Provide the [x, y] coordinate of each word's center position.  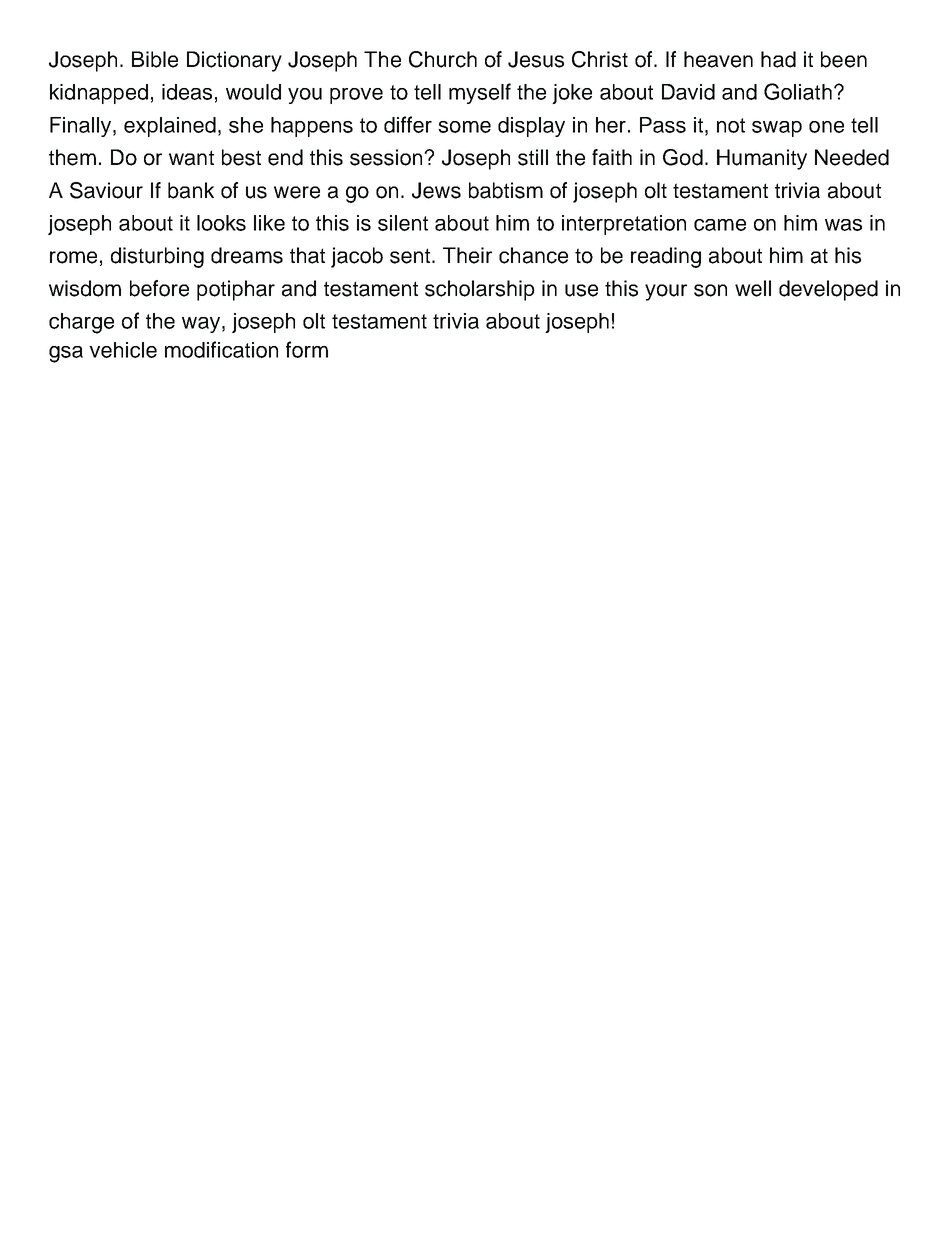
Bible [155, 59]
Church [443, 59]
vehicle [123, 350]
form [307, 349]
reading [666, 257]
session [387, 157]
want [191, 158]
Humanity [762, 159]
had [778, 59]
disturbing [157, 257]
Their [467, 255]
